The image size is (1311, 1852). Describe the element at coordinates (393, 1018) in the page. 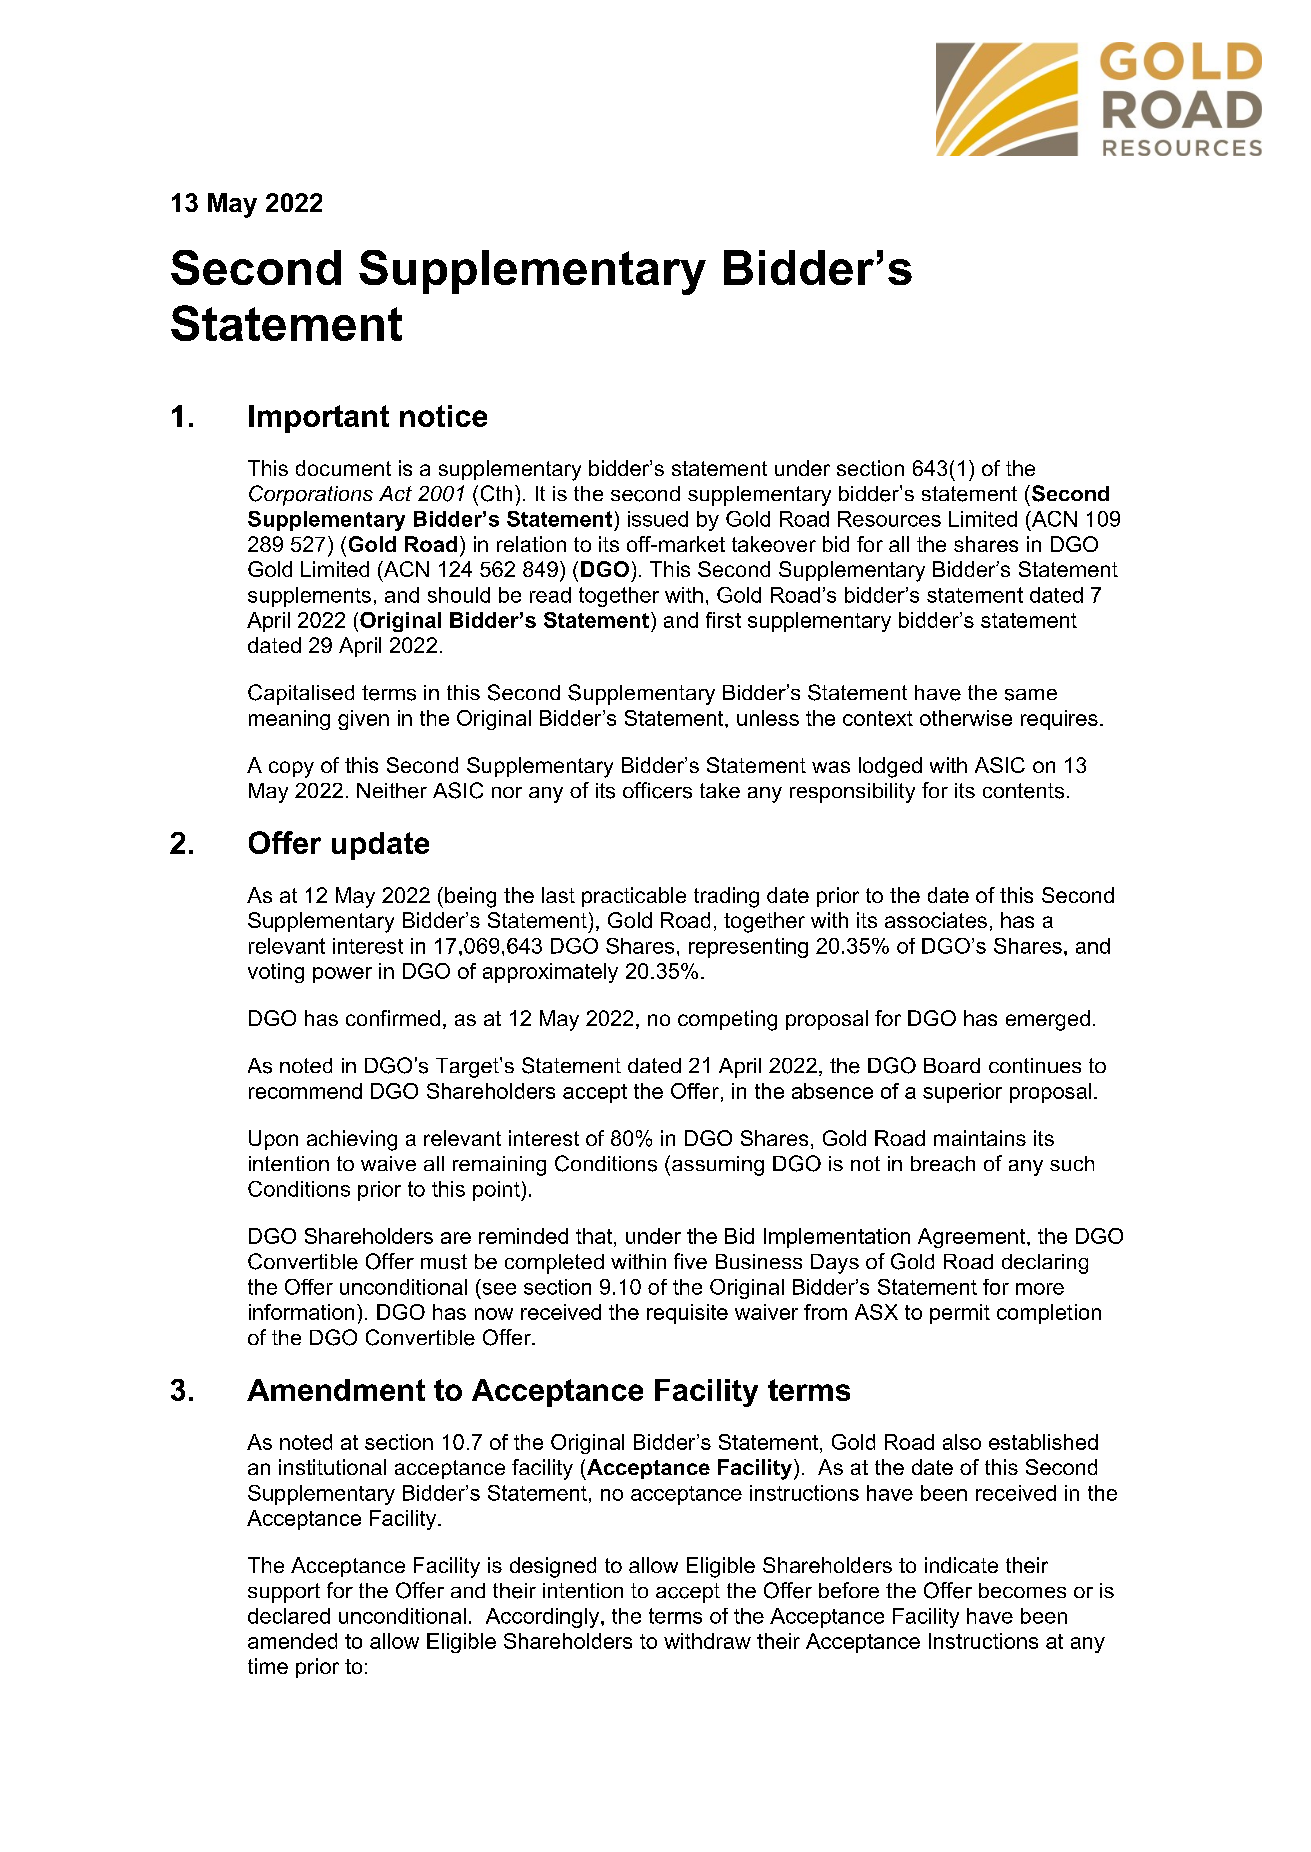

I see `confirmed` at that location.
